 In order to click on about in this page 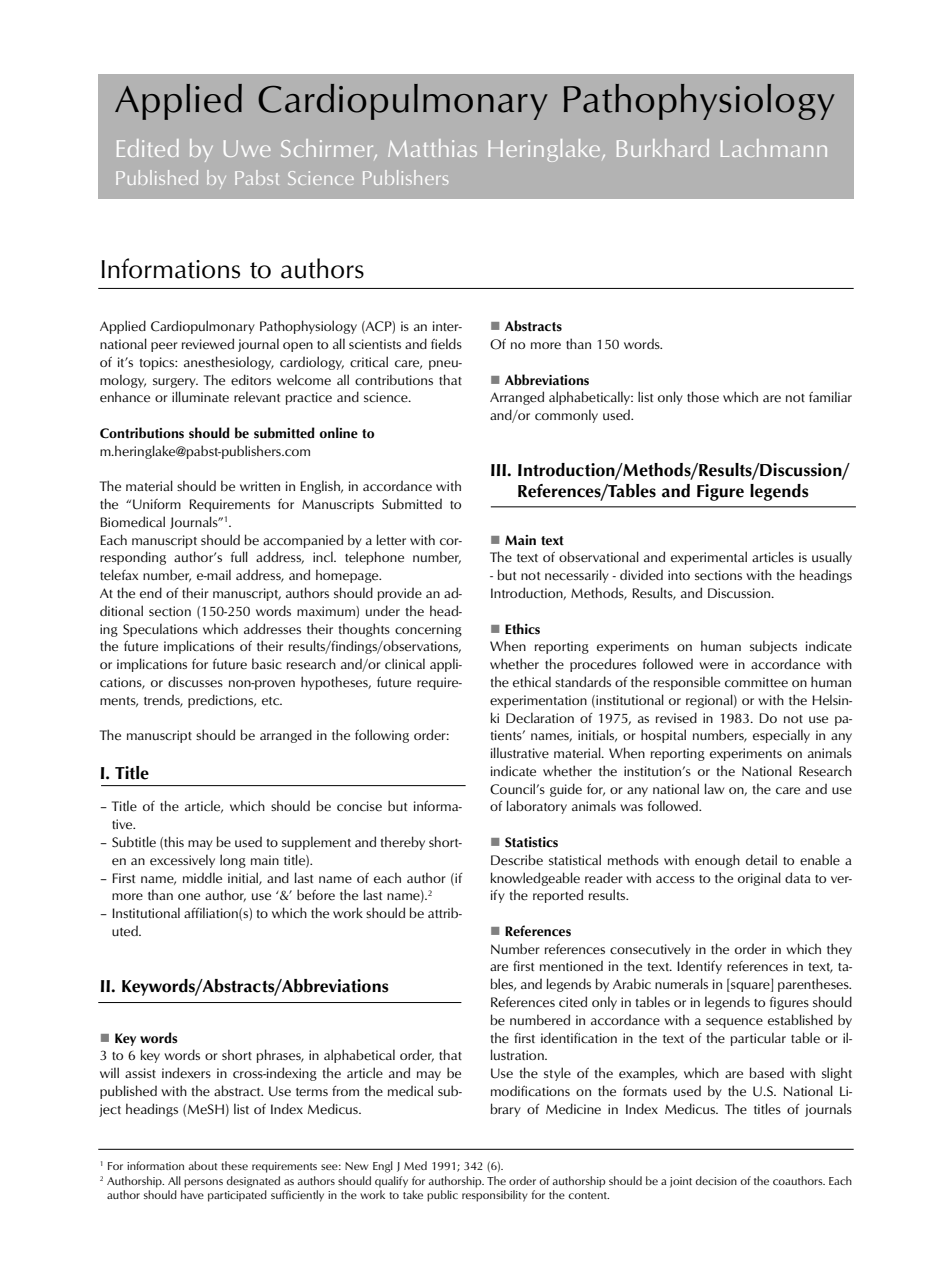, I will do `click(203, 1165)`.
